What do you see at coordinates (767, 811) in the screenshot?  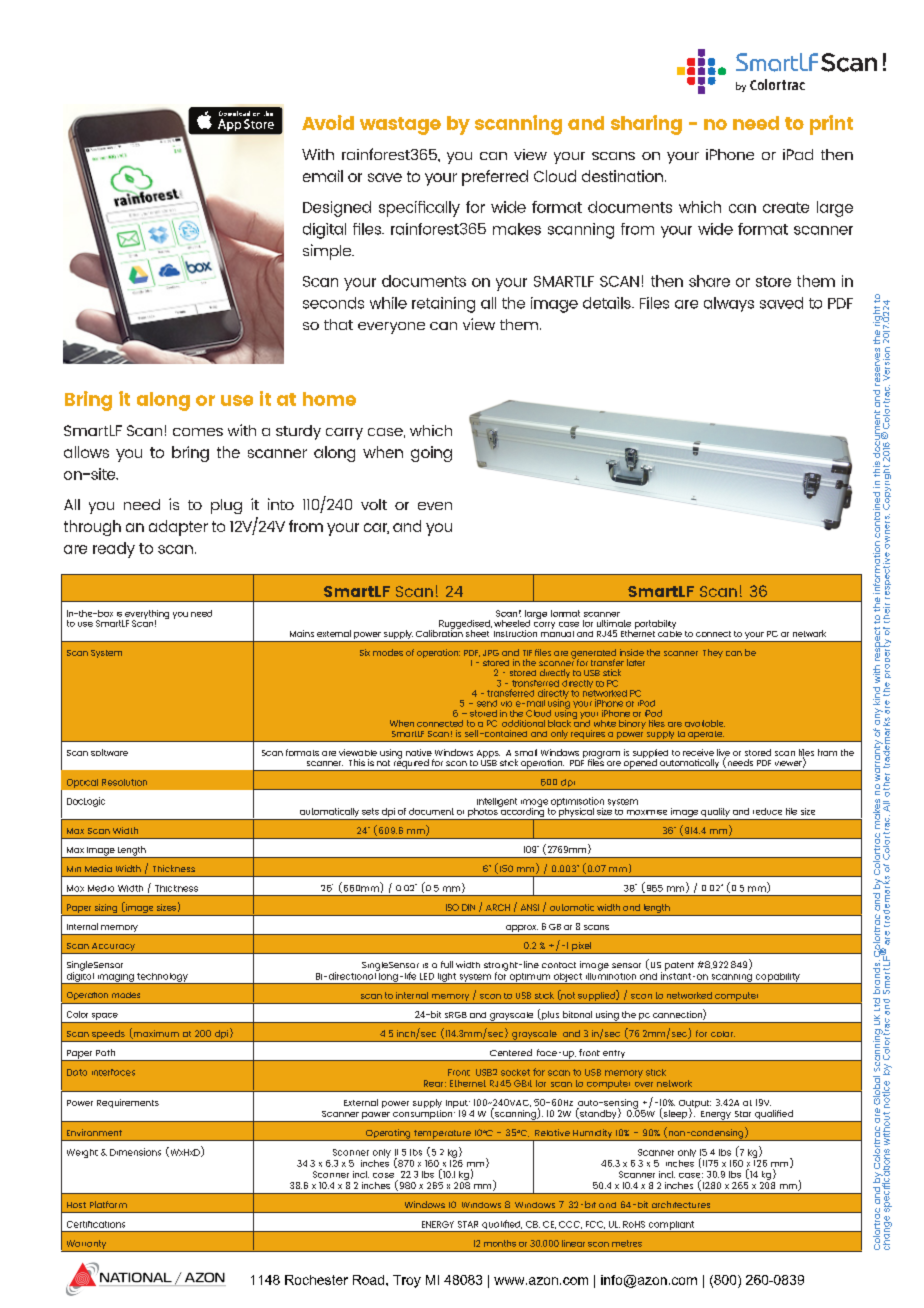 I see `reduce` at bounding box center [767, 811].
